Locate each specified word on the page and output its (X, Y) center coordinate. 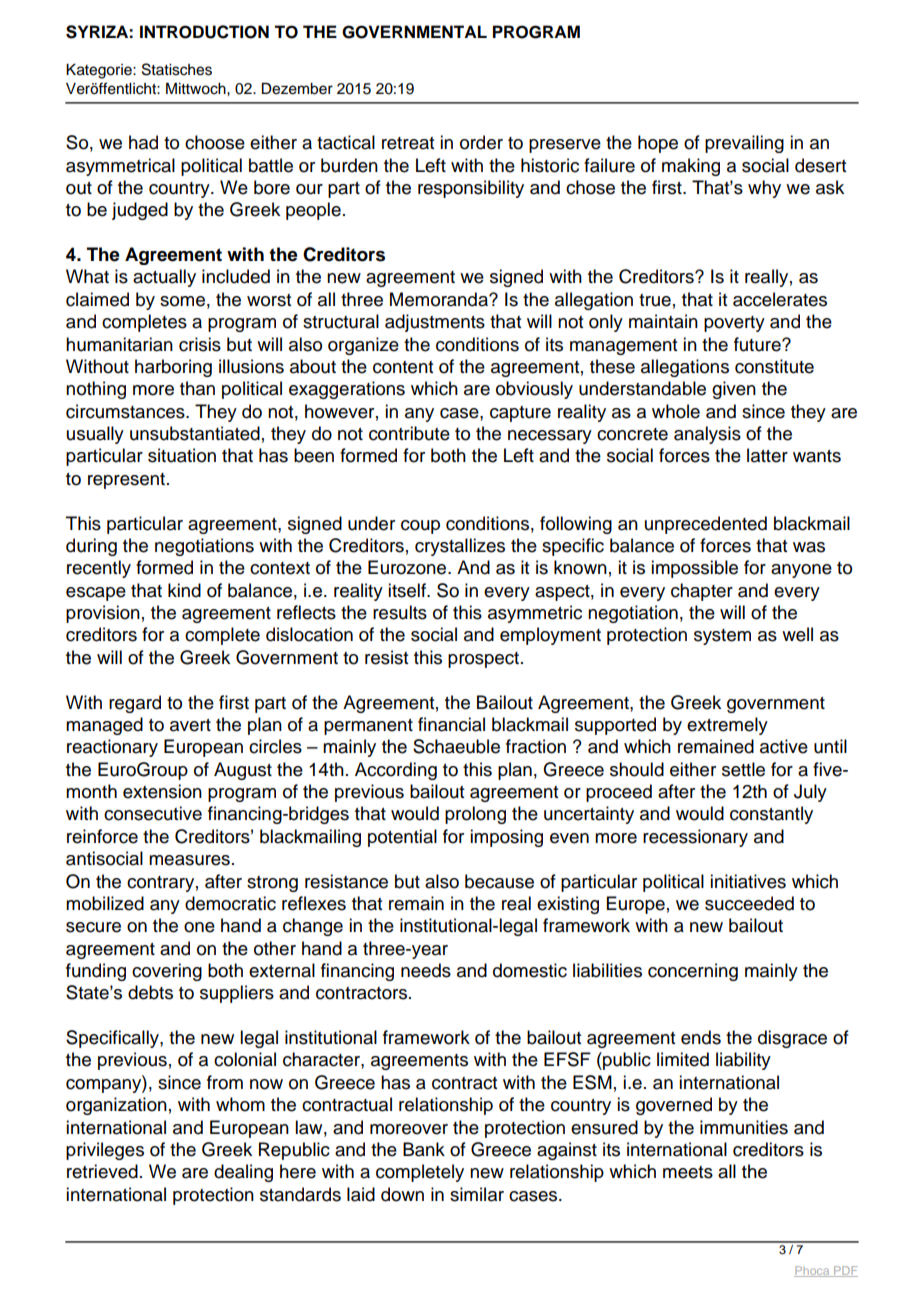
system (722, 637)
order (481, 142)
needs (426, 970)
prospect (485, 660)
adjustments (435, 323)
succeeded (749, 903)
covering (167, 972)
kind (184, 590)
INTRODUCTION (204, 32)
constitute (774, 366)
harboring (173, 368)
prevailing (744, 144)
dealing (243, 1173)
